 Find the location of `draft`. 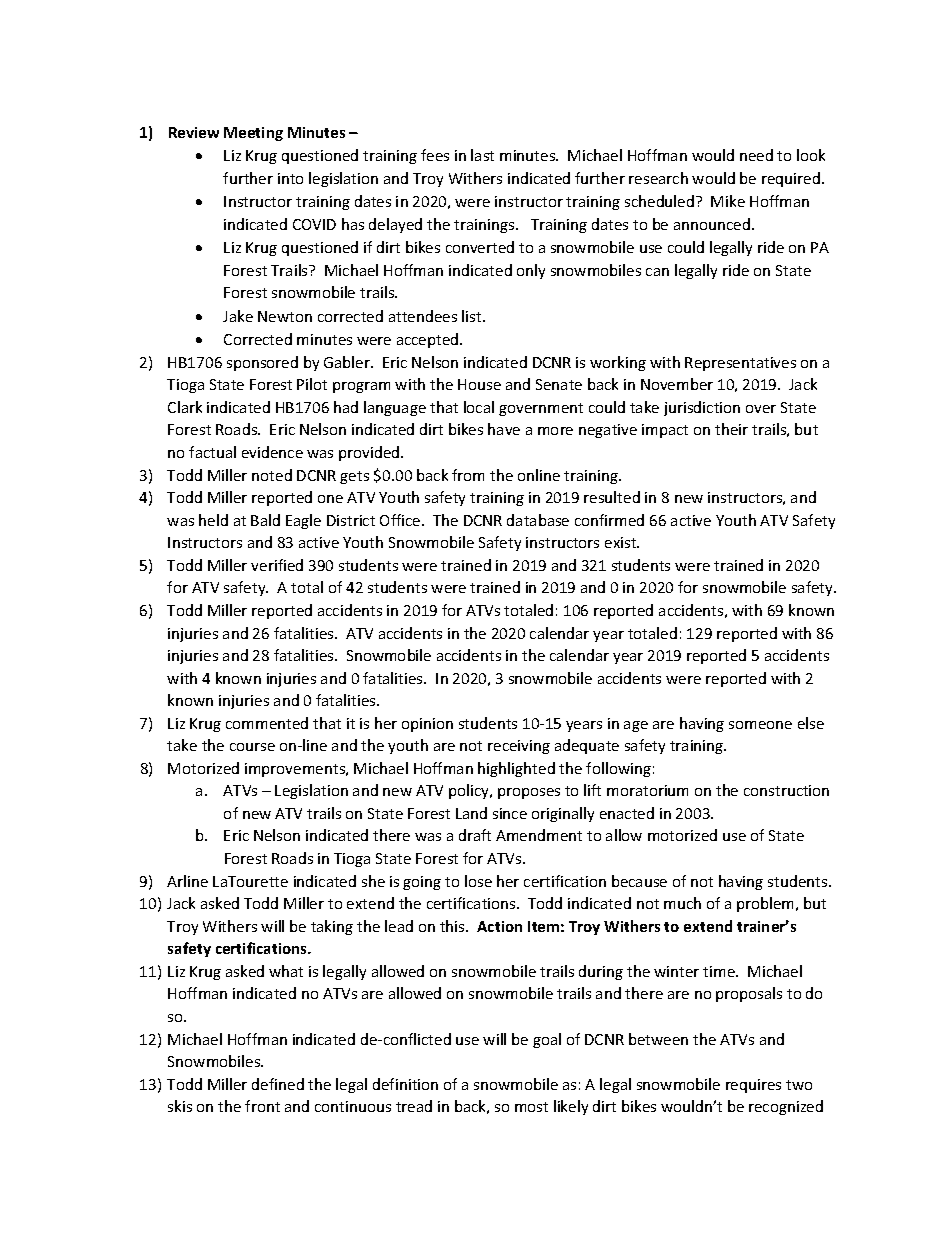

draft is located at coordinates (475, 835).
